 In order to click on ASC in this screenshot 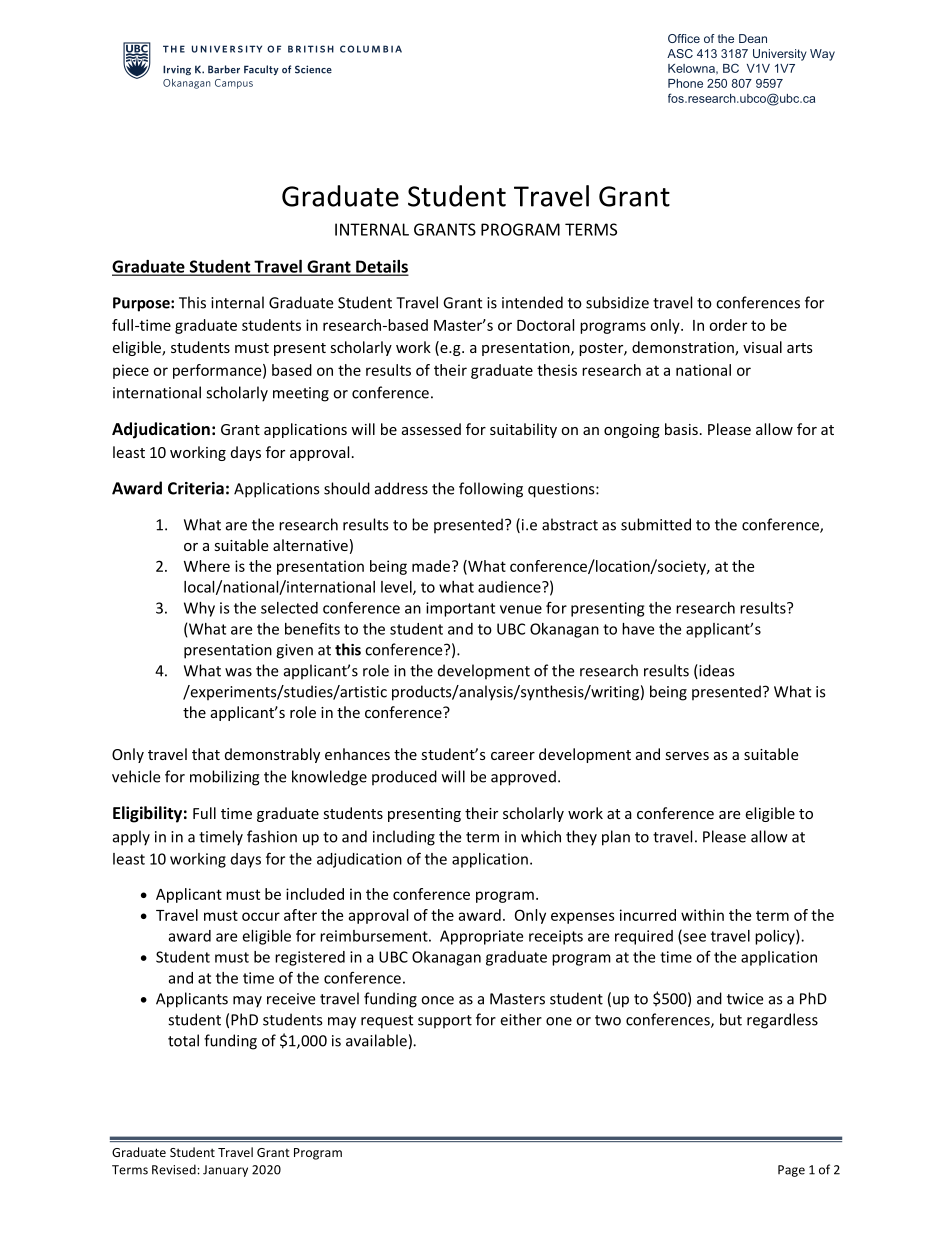, I will do `click(680, 53)`.
